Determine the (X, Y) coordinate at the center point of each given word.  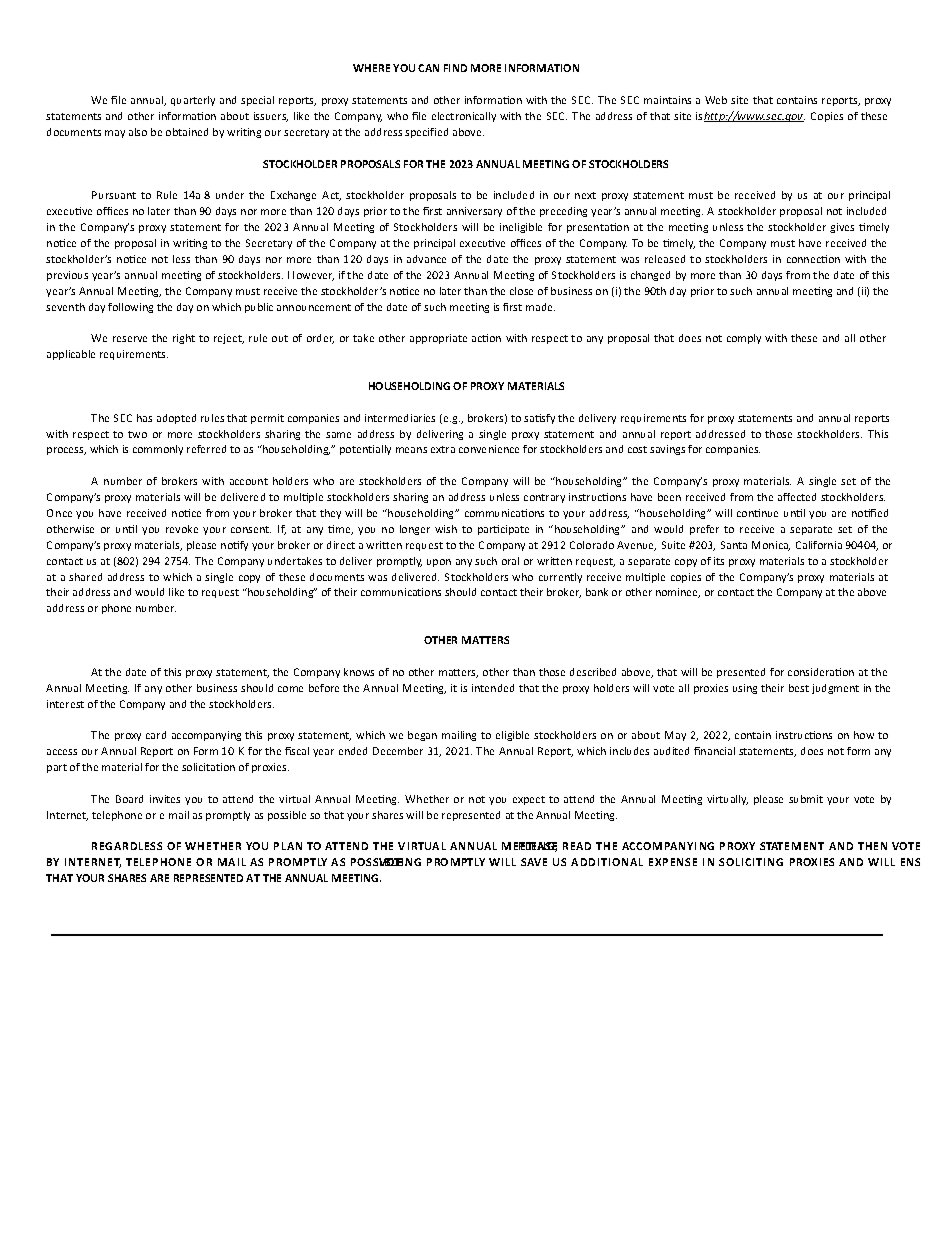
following (130, 308)
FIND (455, 68)
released (665, 259)
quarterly (193, 101)
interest (65, 704)
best (799, 688)
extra (443, 449)
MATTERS (485, 640)
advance (426, 259)
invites (165, 799)
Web (716, 100)
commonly (158, 450)
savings (667, 450)
